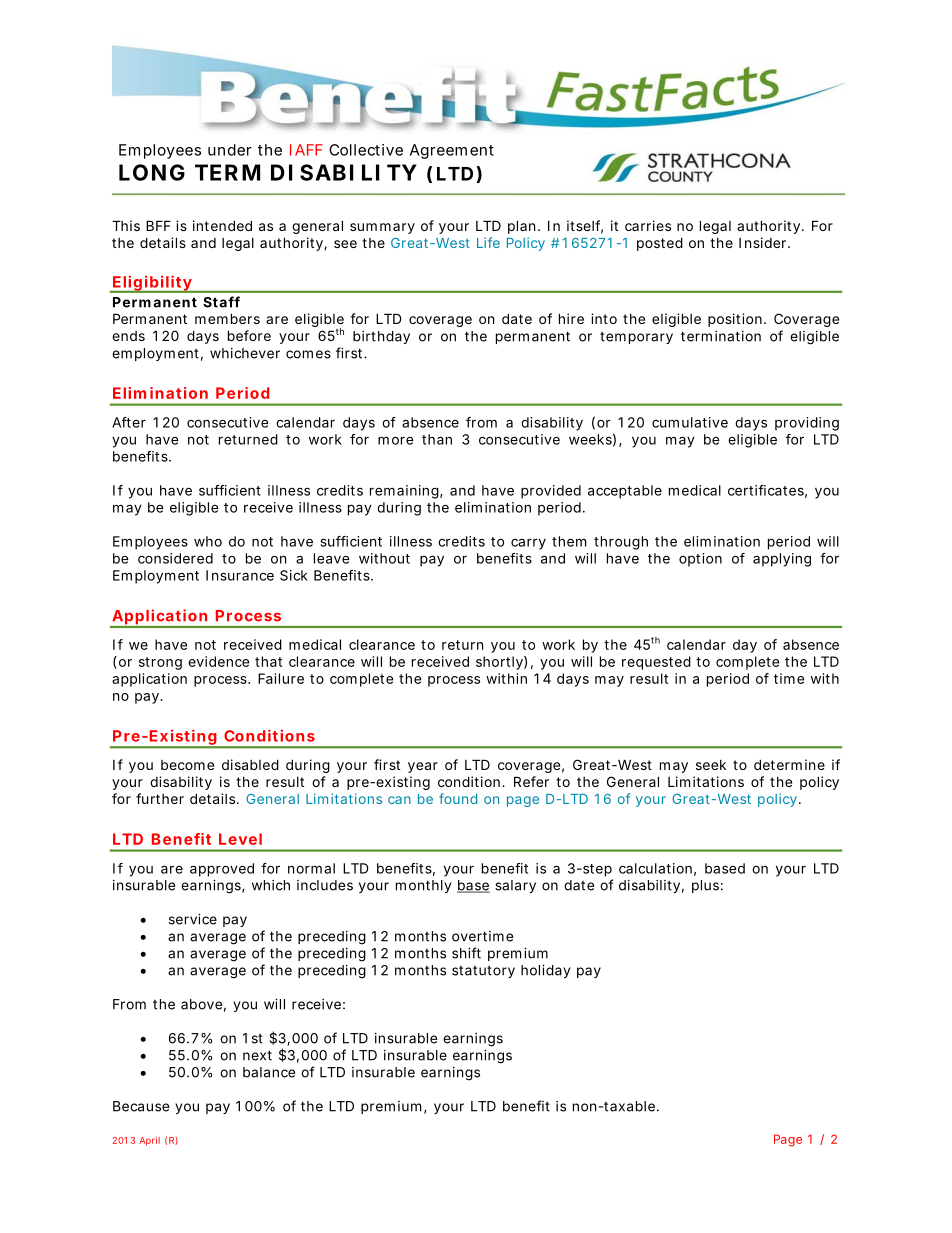 The height and width of the screenshot is (1233, 952). What do you see at coordinates (711, 765) in the screenshot?
I see `seek` at bounding box center [711, 765].
